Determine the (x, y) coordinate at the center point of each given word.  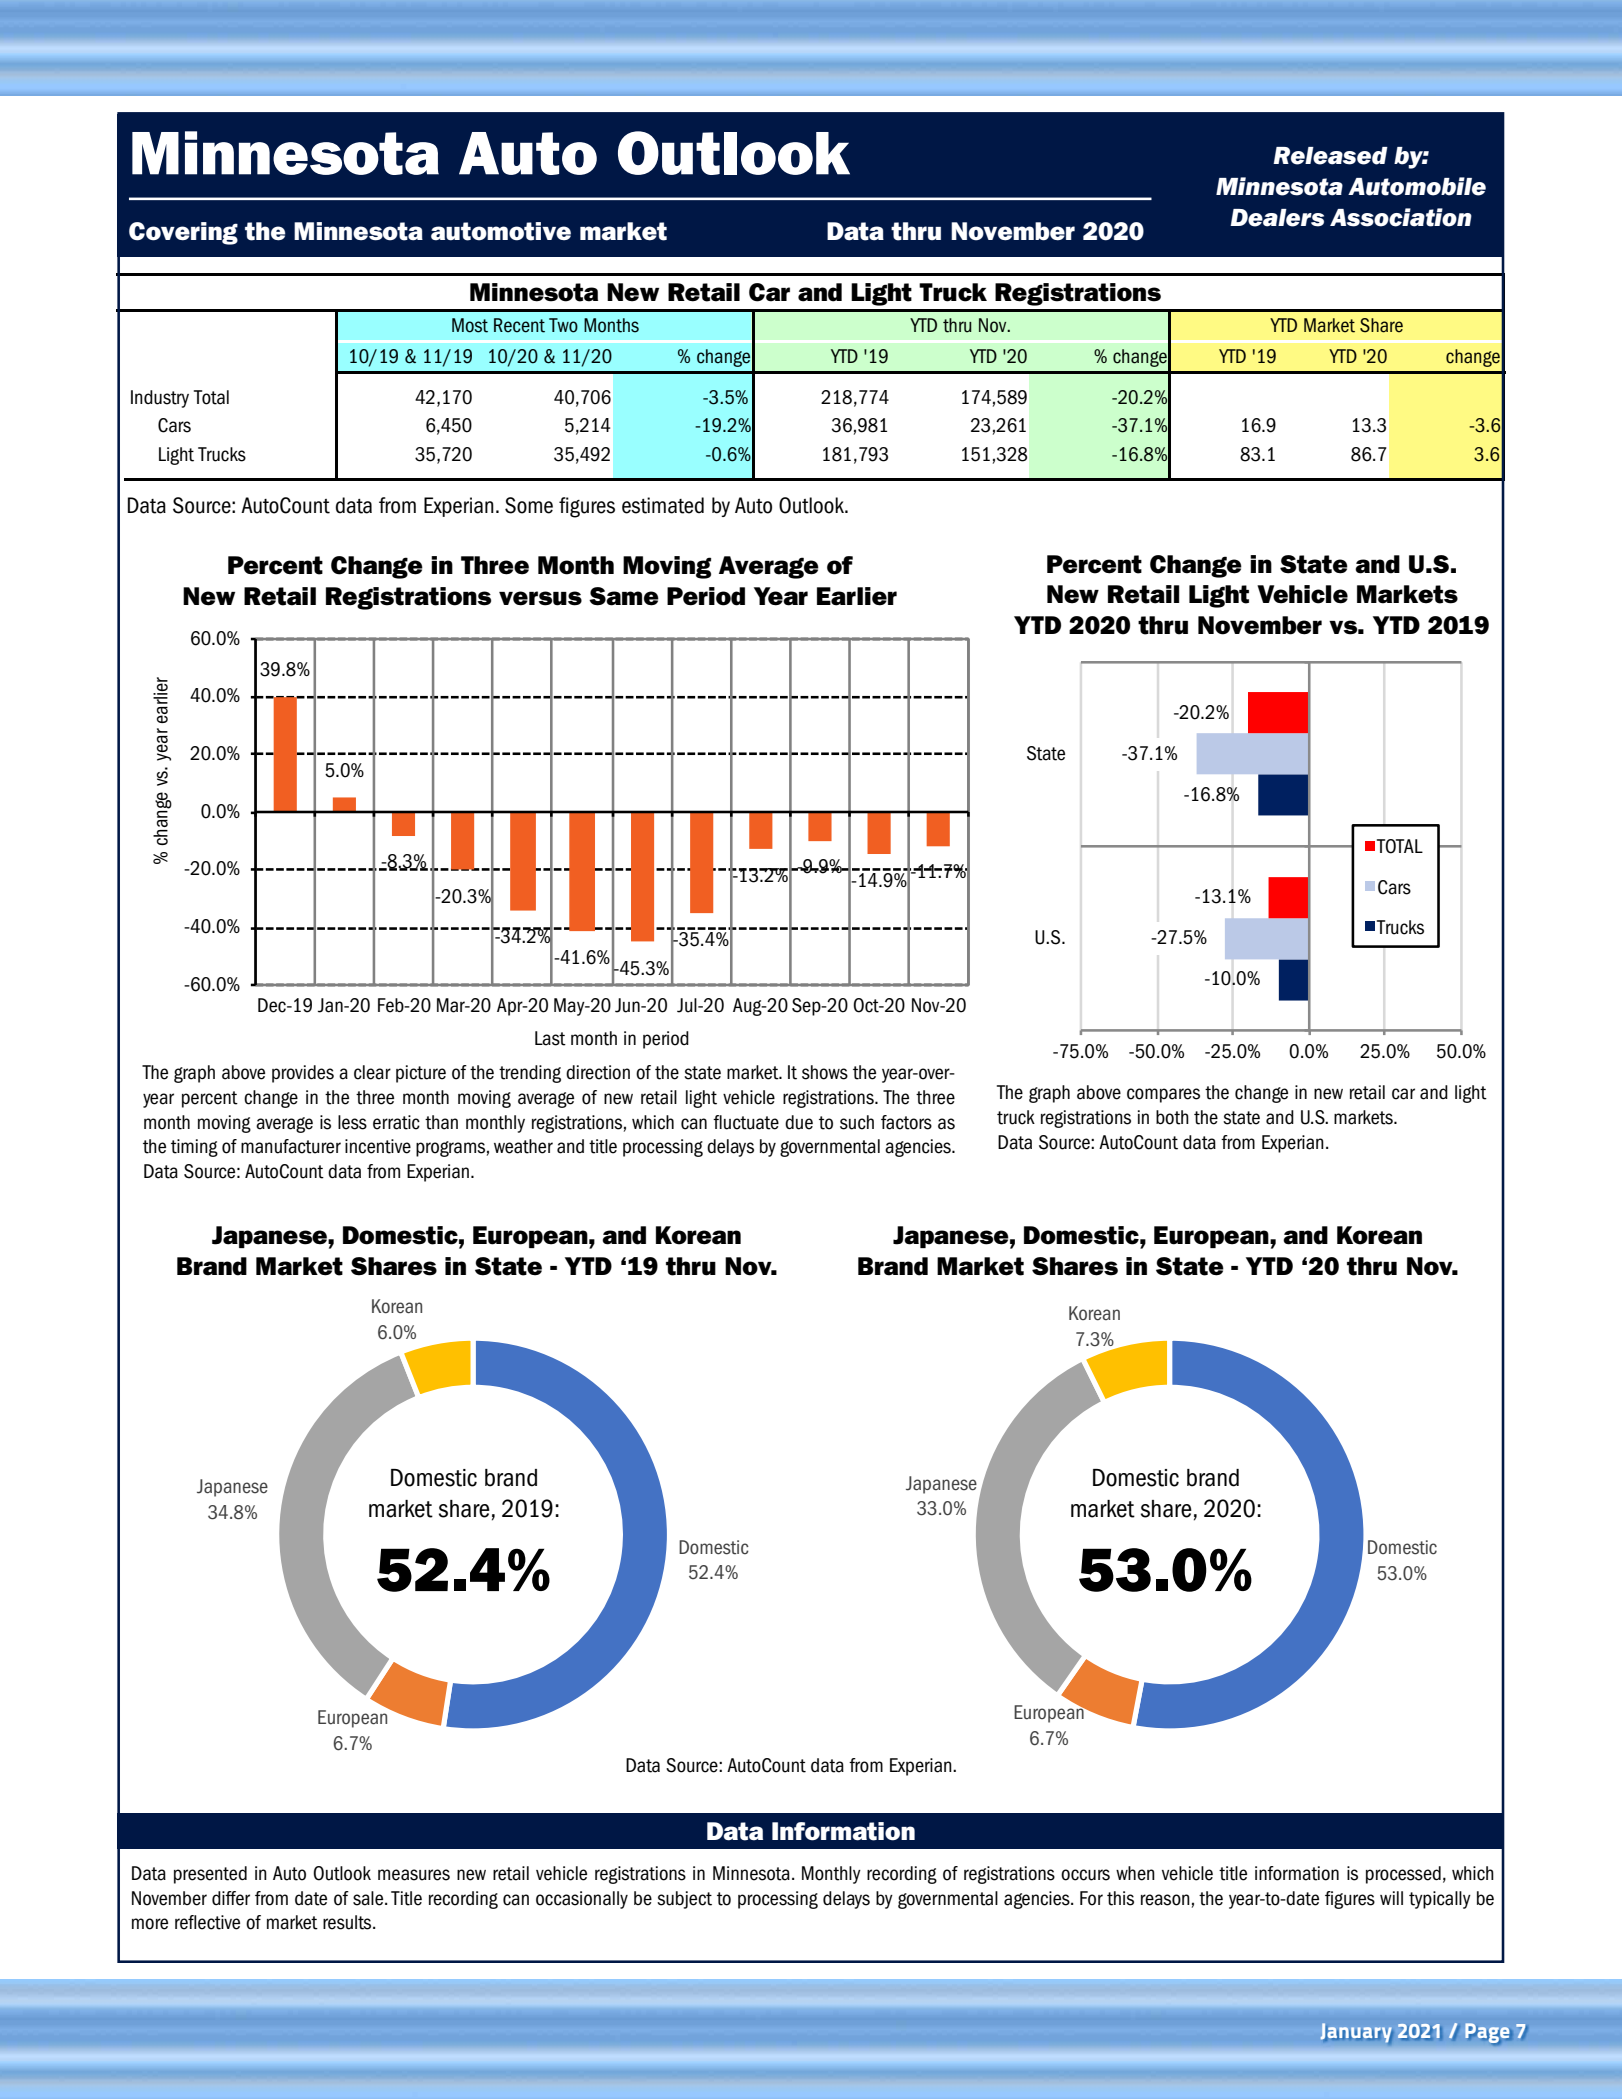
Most (470, 325)
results (348, 1922)
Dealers (1277, 218)
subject (684, 1900)
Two (563, 325)
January (1356, 2032)
